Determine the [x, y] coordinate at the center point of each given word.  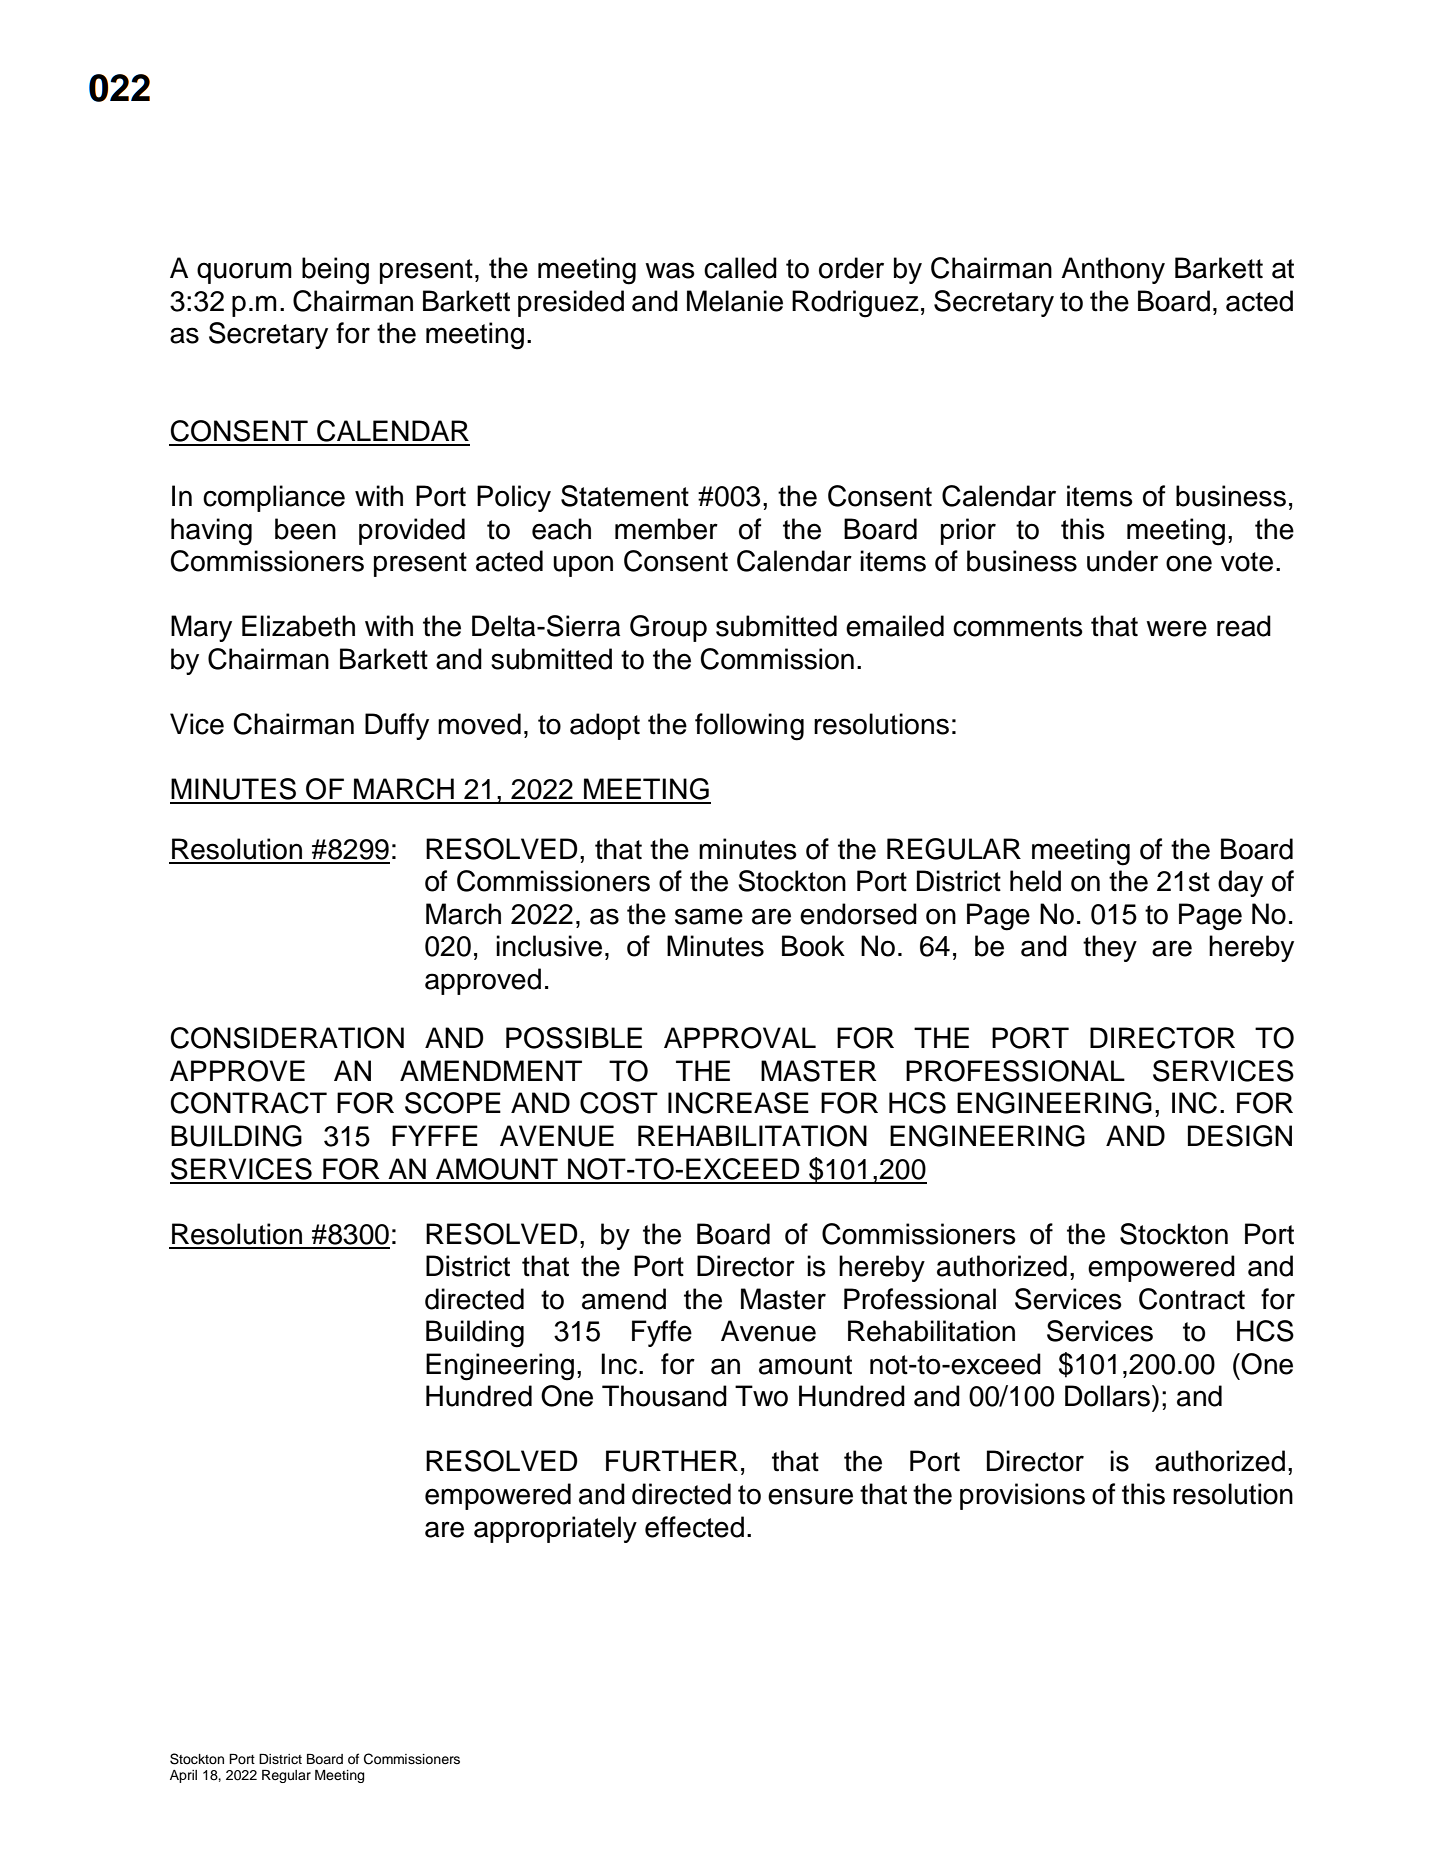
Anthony [1113, 270]
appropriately [555, 1529]
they [1110, 948]
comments [1018, 627]
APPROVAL [740, 1038]
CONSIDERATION [287, 1038]
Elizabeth [298, 626]
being [335, 271]
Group [668, 628]
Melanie [735, 301]
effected [694, 1527]
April [183, 1776]
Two [761, 1396]
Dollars [1107, 1396]
